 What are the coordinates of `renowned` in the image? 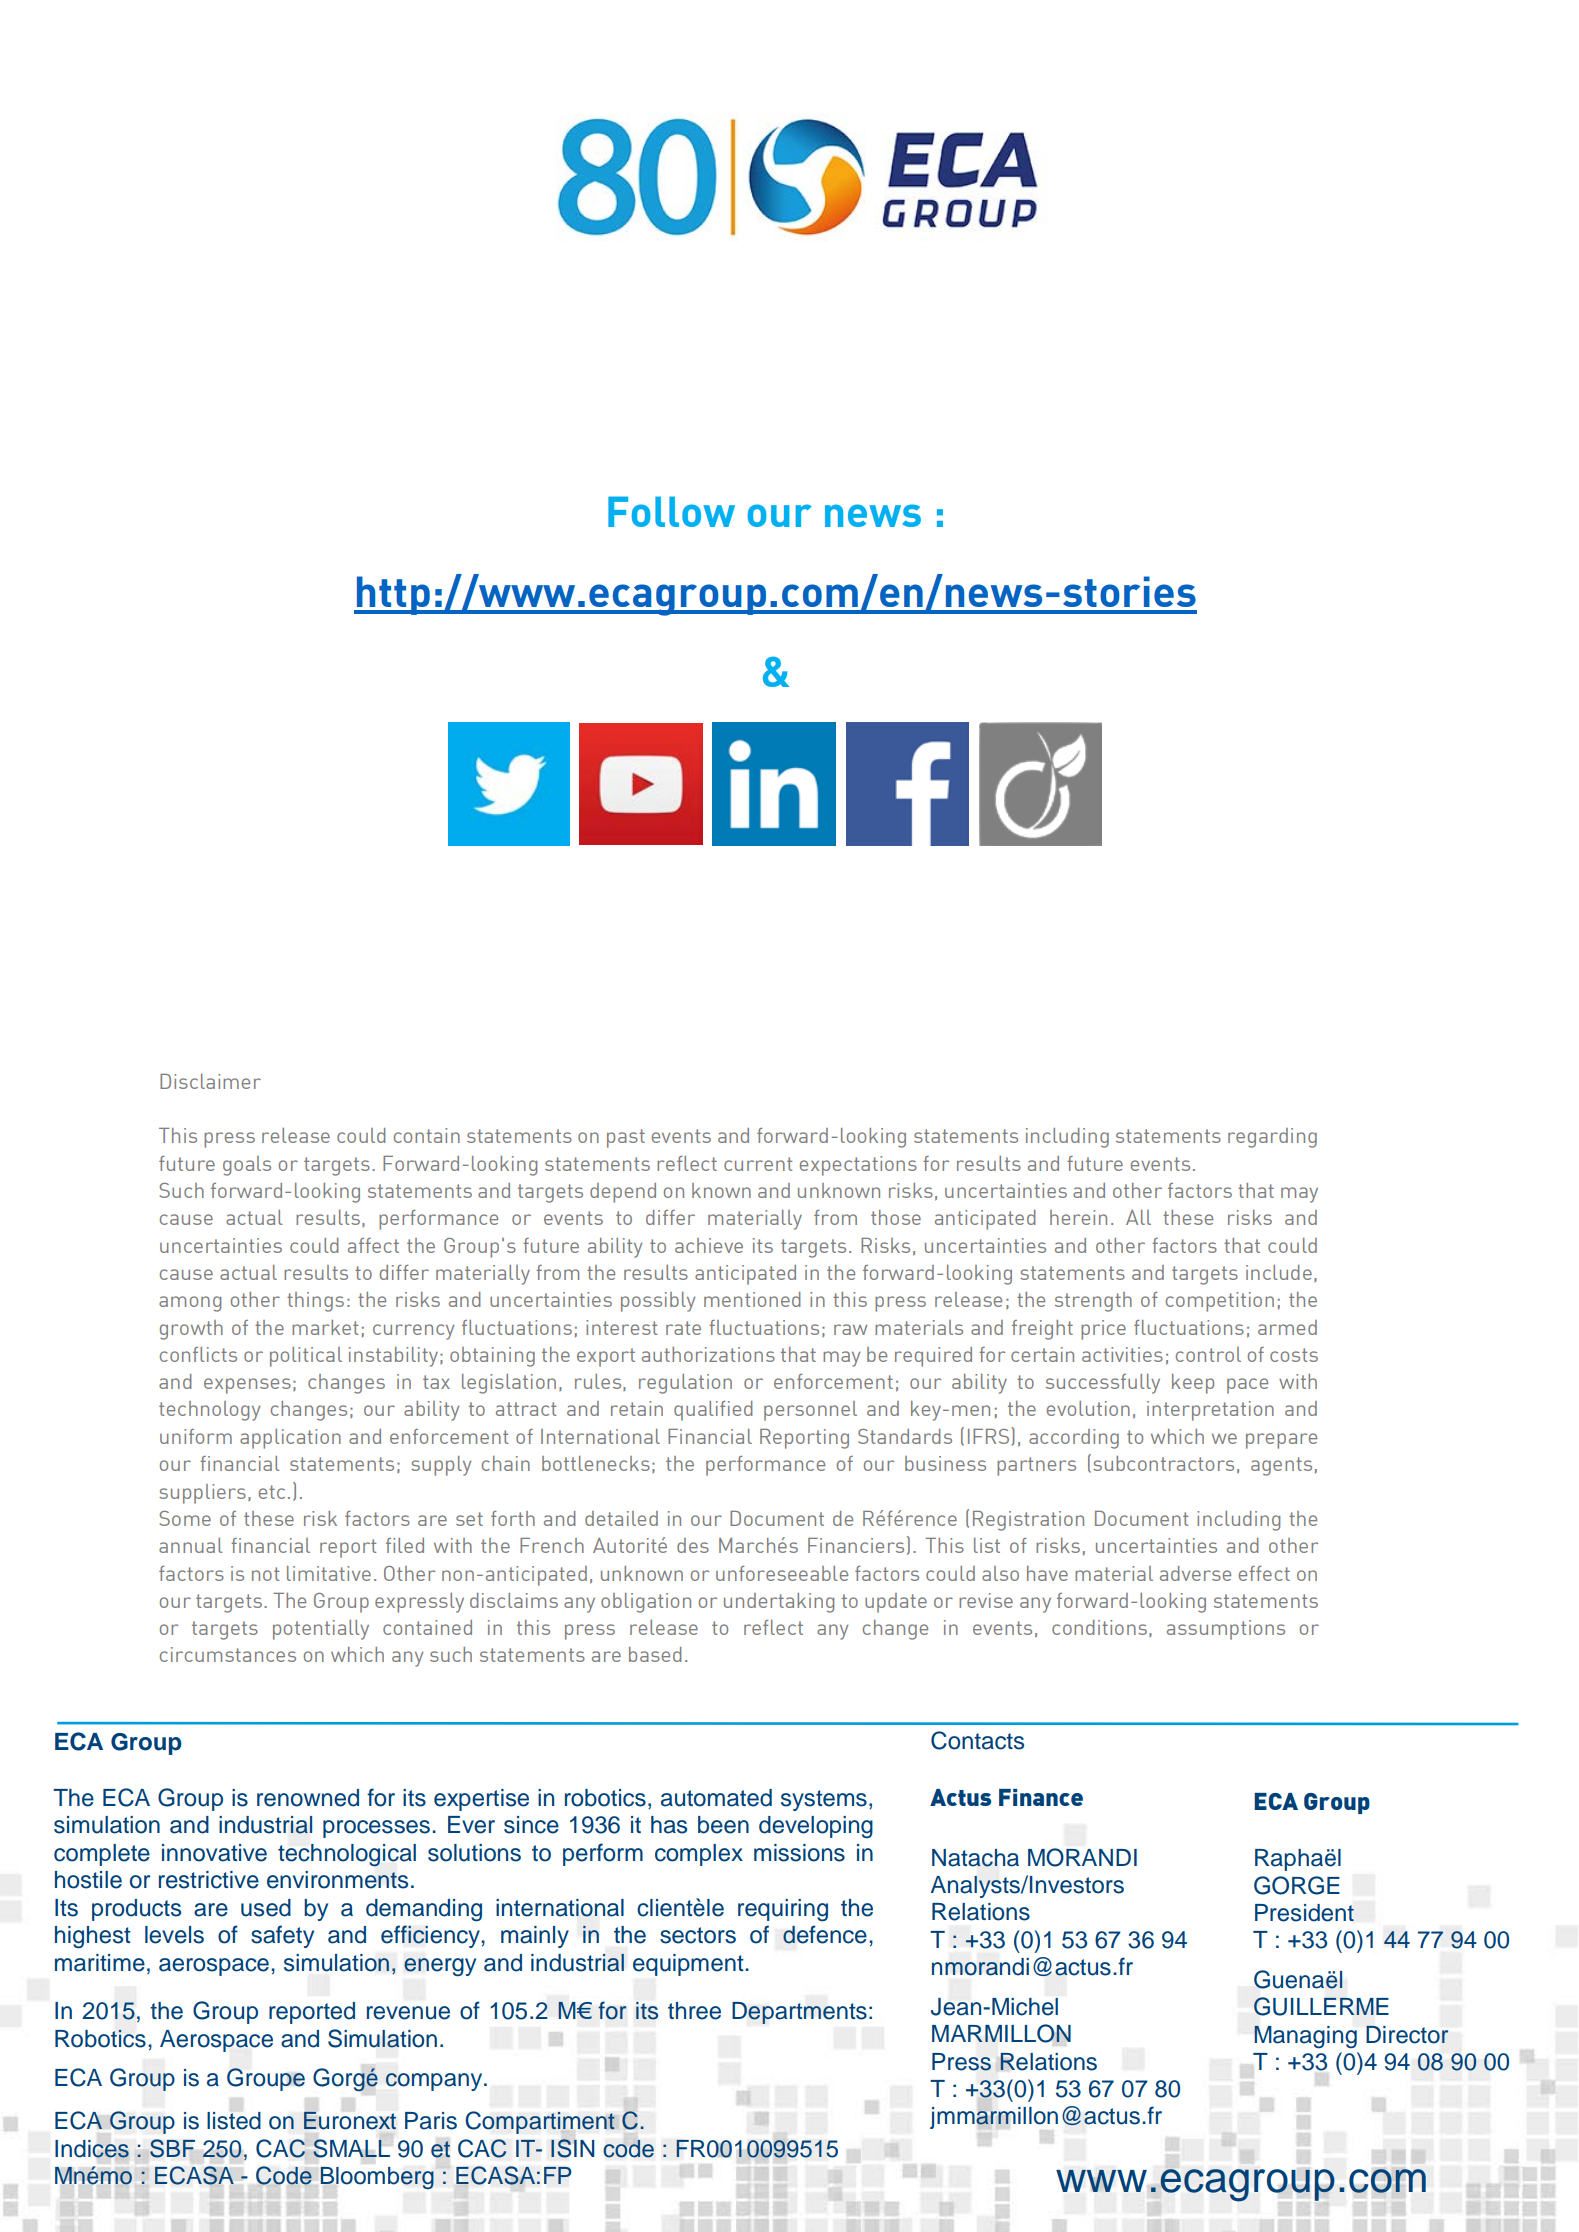 It's located at (308, 1798).
